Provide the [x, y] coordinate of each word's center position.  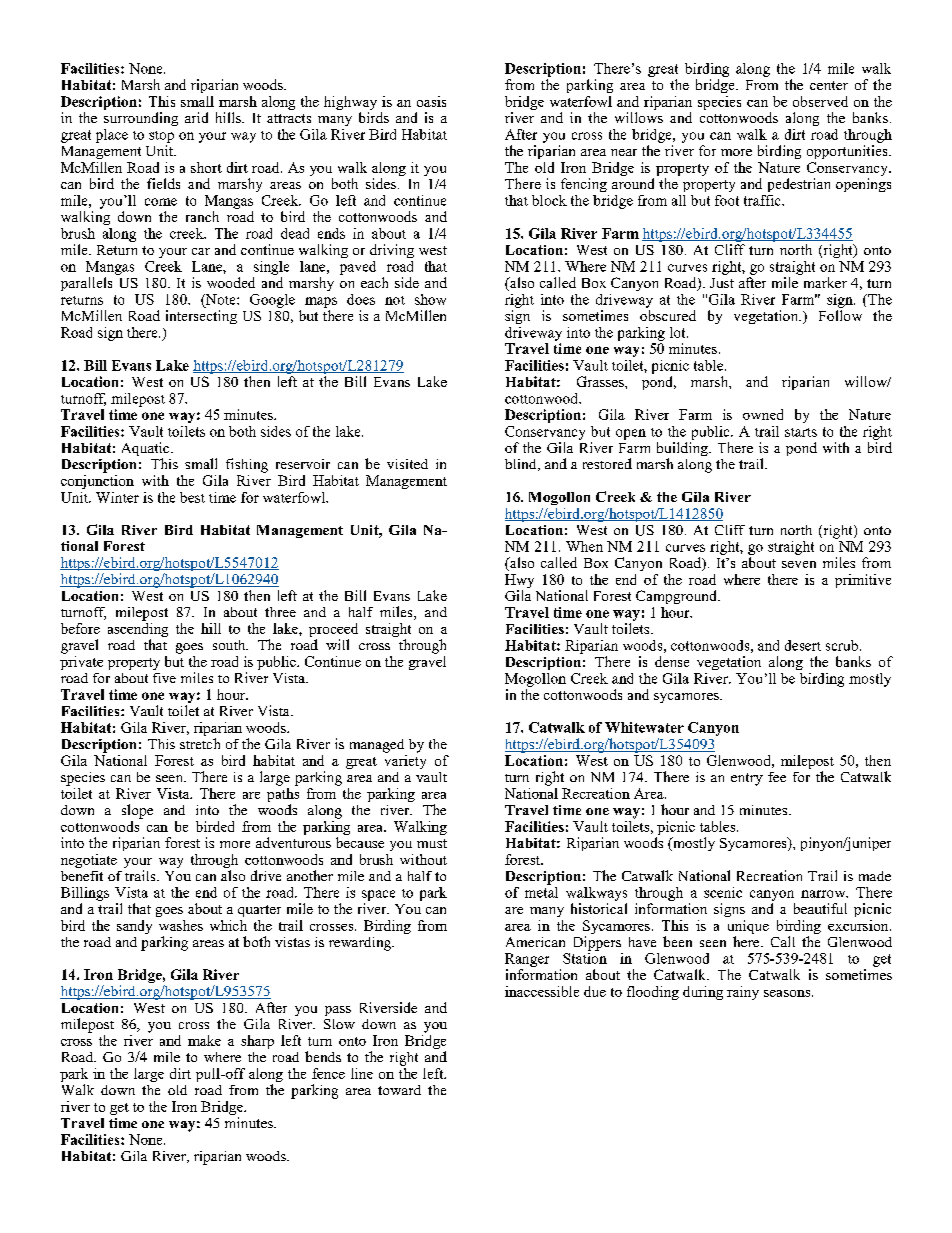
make [204, 1040]
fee [777, 777]
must [432, 843]
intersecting [201, 317]
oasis [431, 101]
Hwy [519, 581]
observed [820, 101]
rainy [743, 993]
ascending [138, 630]
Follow [840, 315]
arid [196, 117]
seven [799, 564]
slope [137, 811]
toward [399, 1090]
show [430, 299]
